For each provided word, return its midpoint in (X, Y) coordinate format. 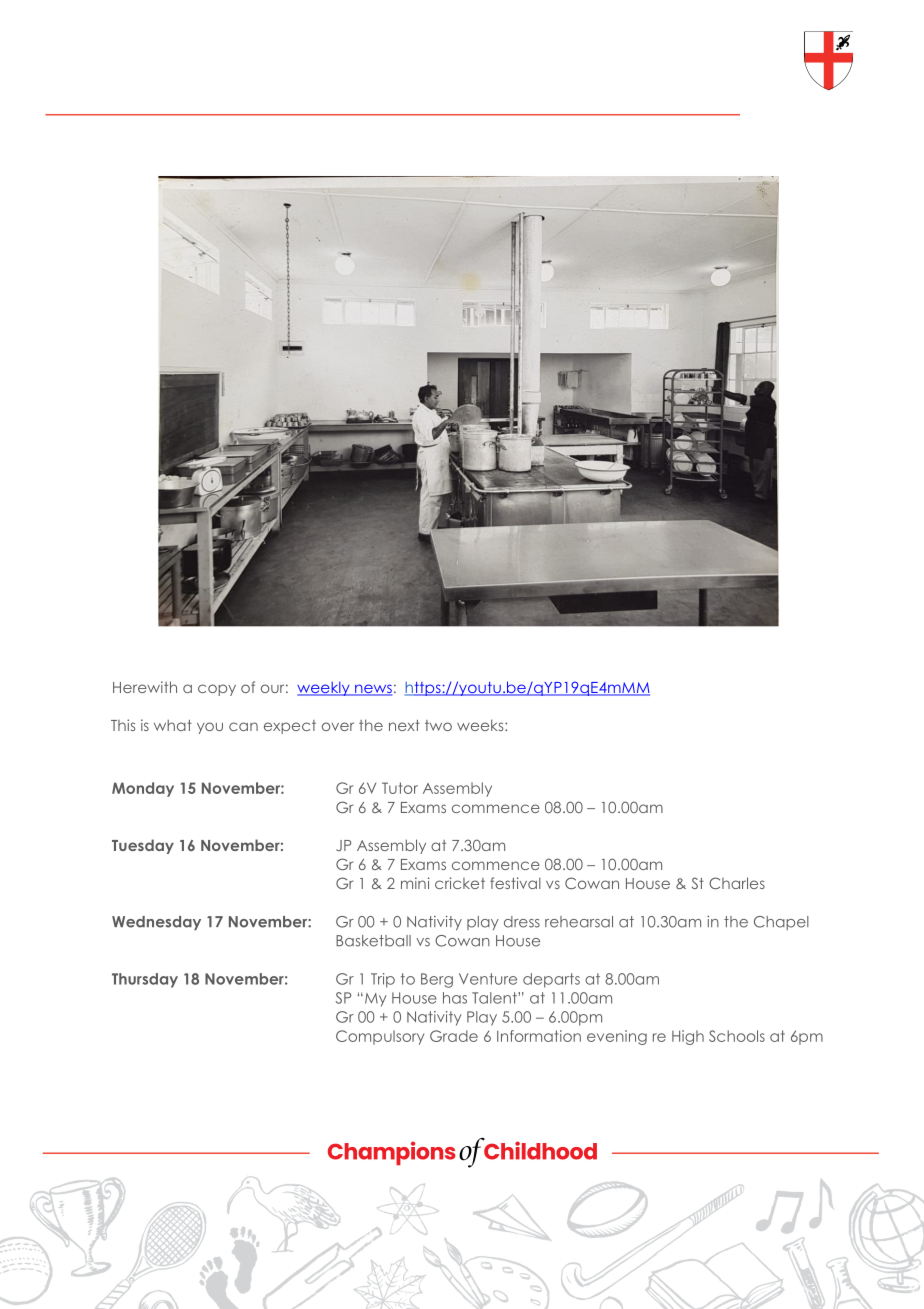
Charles (737, 883)
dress (522, 922)
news (372, 690)
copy (217, 690)
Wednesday (156, 923)
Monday (143, 789)
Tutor (400, 788)
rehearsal (579, 922)
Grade (454, 1036)
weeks (481, 725)
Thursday (145, 980)
